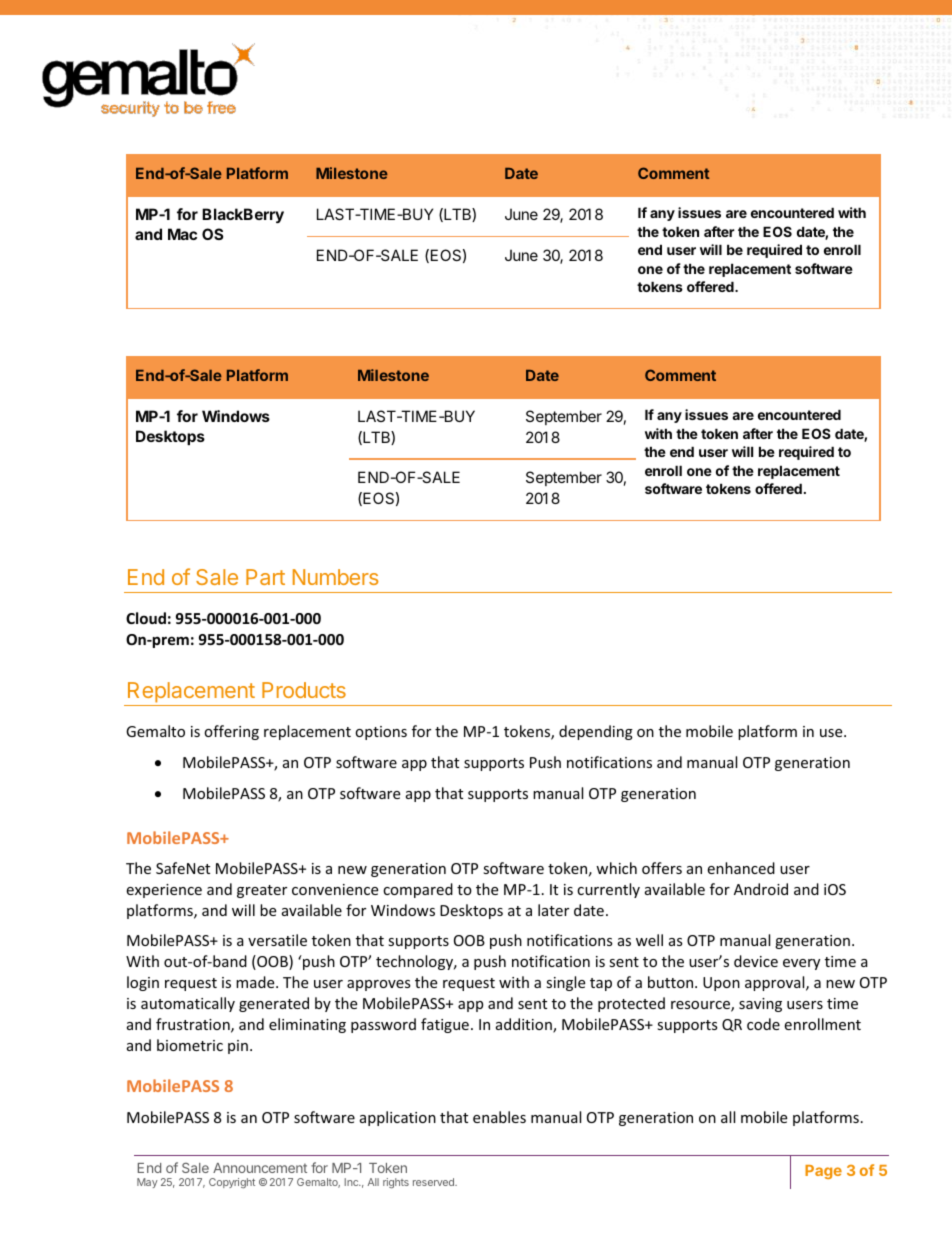 The height and width of the image is (1233, 952). I want to click on offers, so click(662, 868).
